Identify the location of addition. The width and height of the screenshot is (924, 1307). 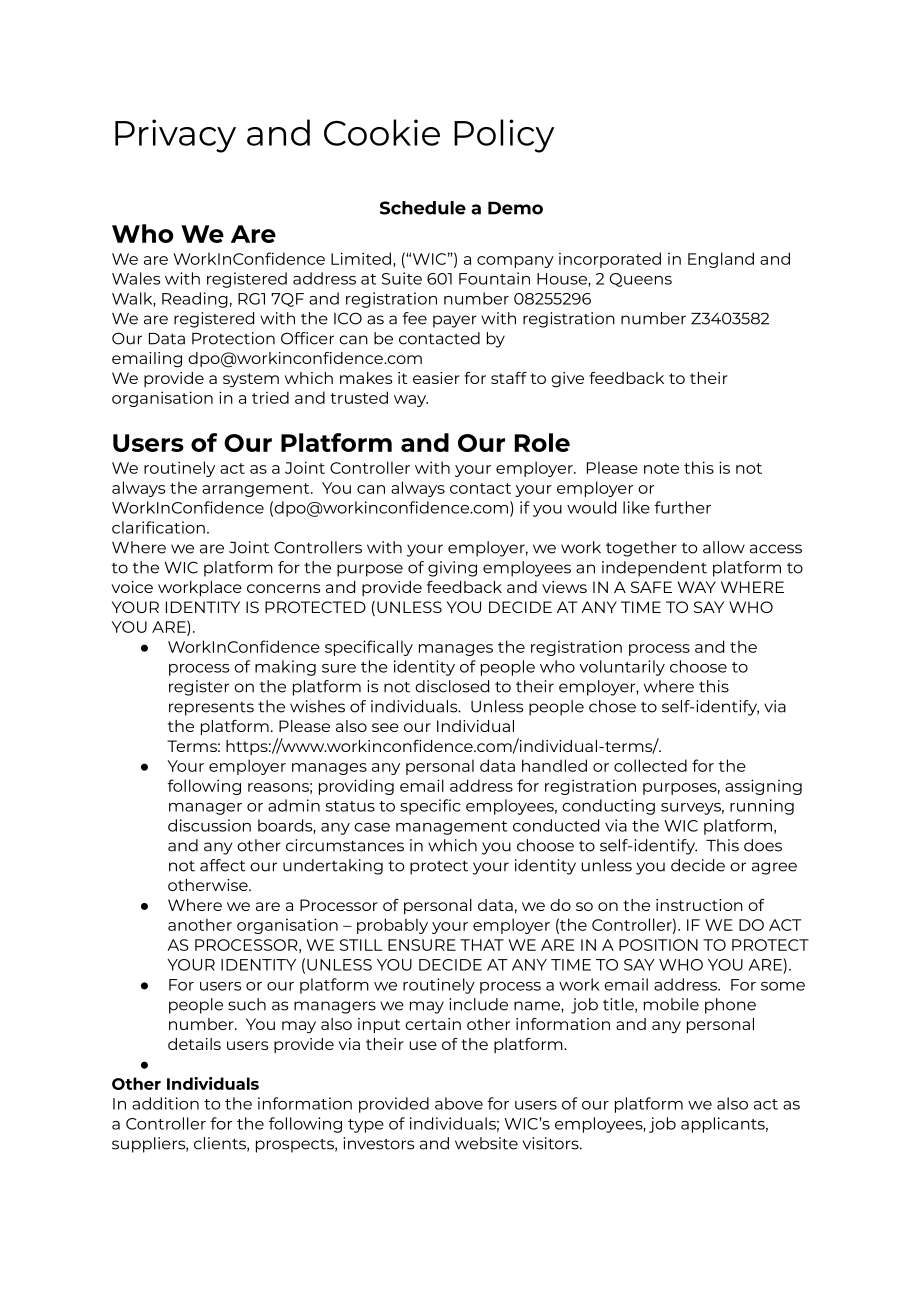
(165, 1103).
